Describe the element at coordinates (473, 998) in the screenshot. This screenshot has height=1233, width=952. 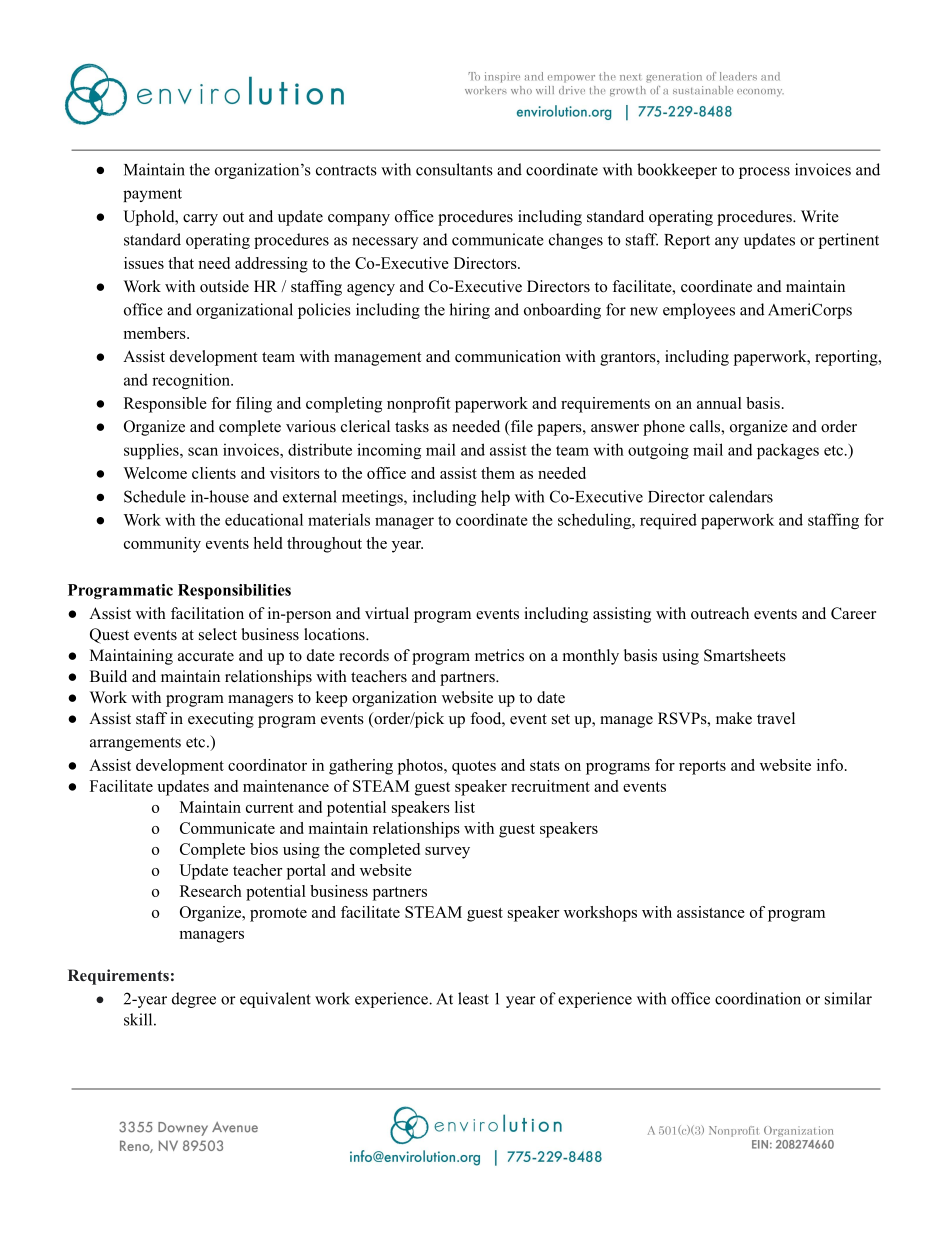
I see `least` at that location.
